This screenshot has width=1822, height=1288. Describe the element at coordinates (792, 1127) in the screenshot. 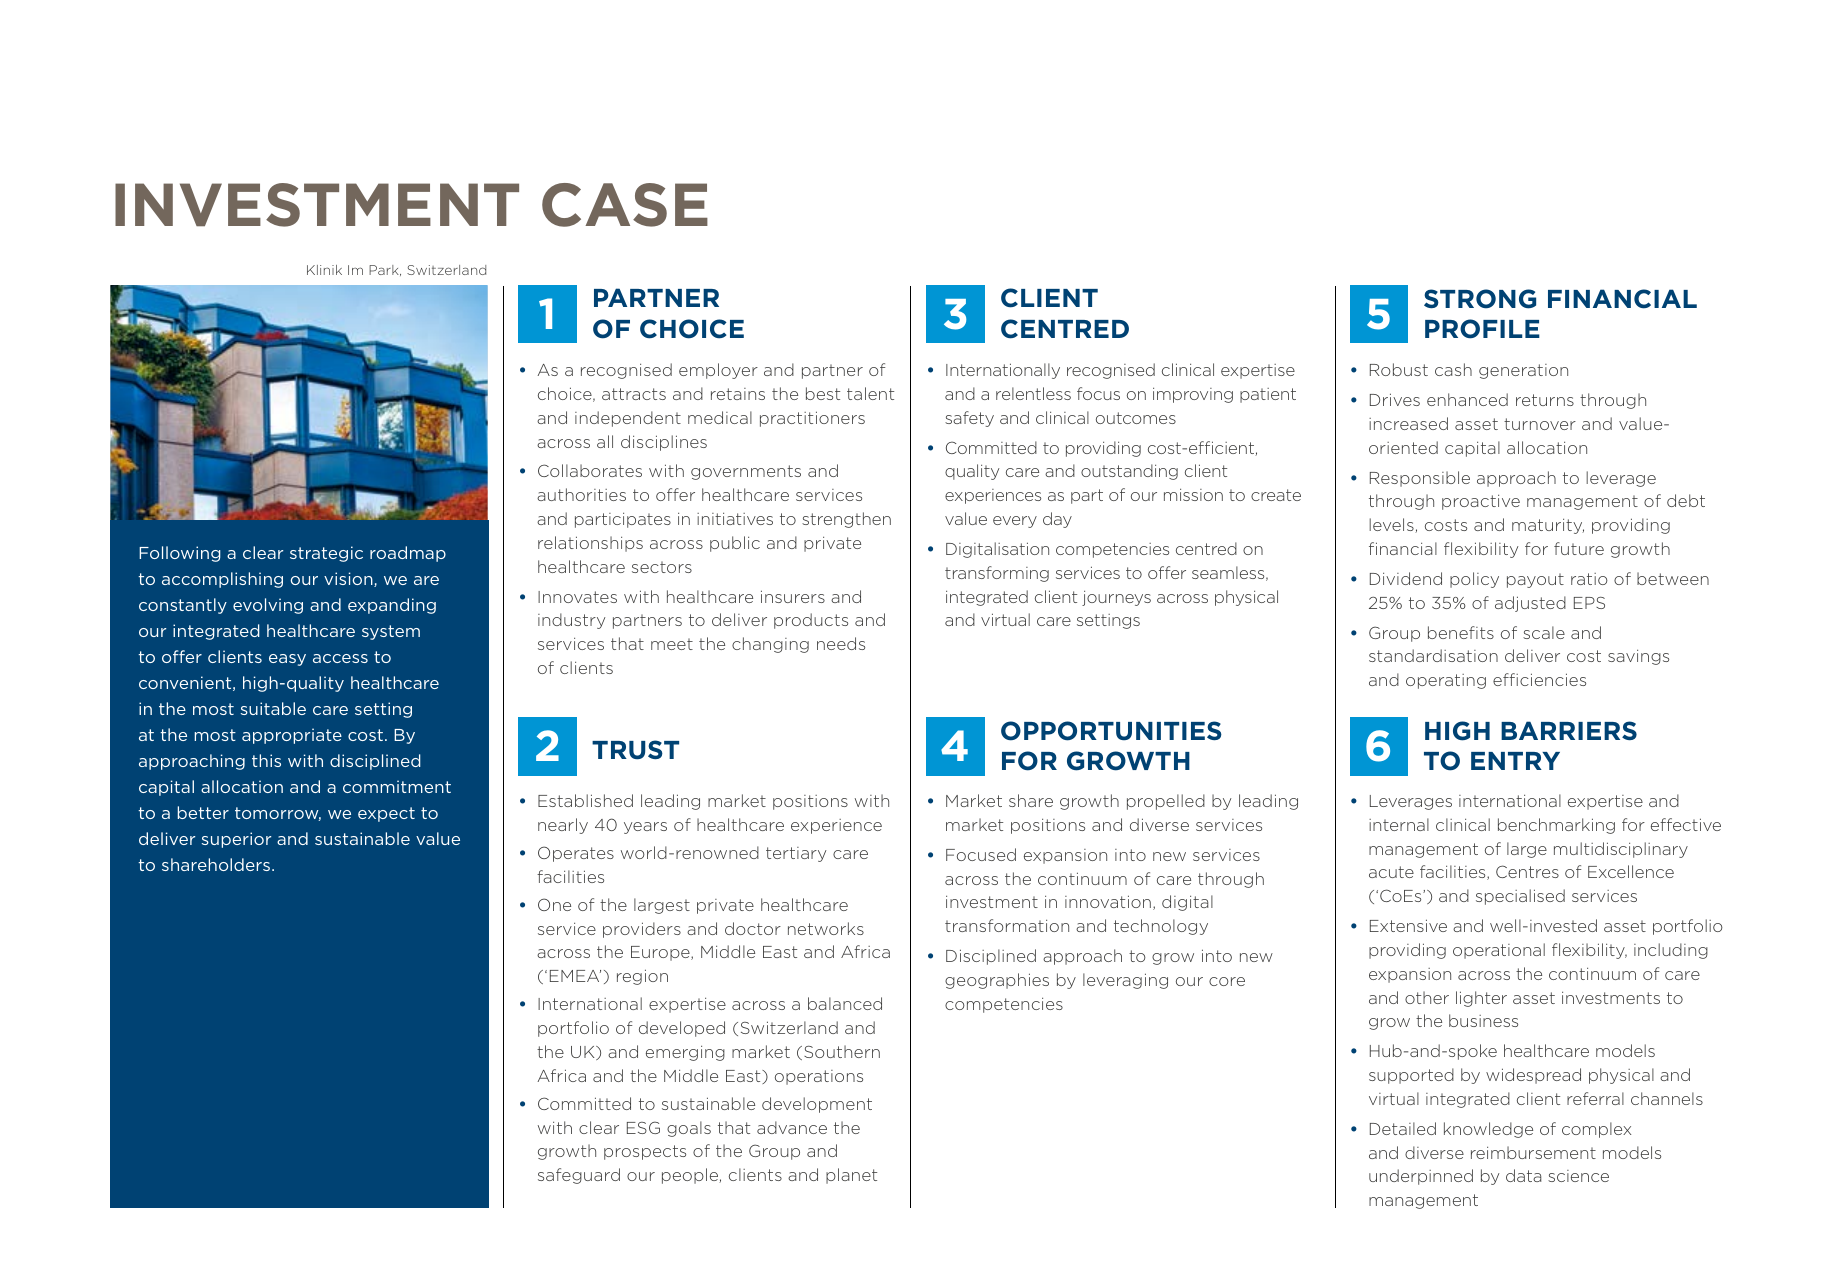

I see `advance` at that location.
